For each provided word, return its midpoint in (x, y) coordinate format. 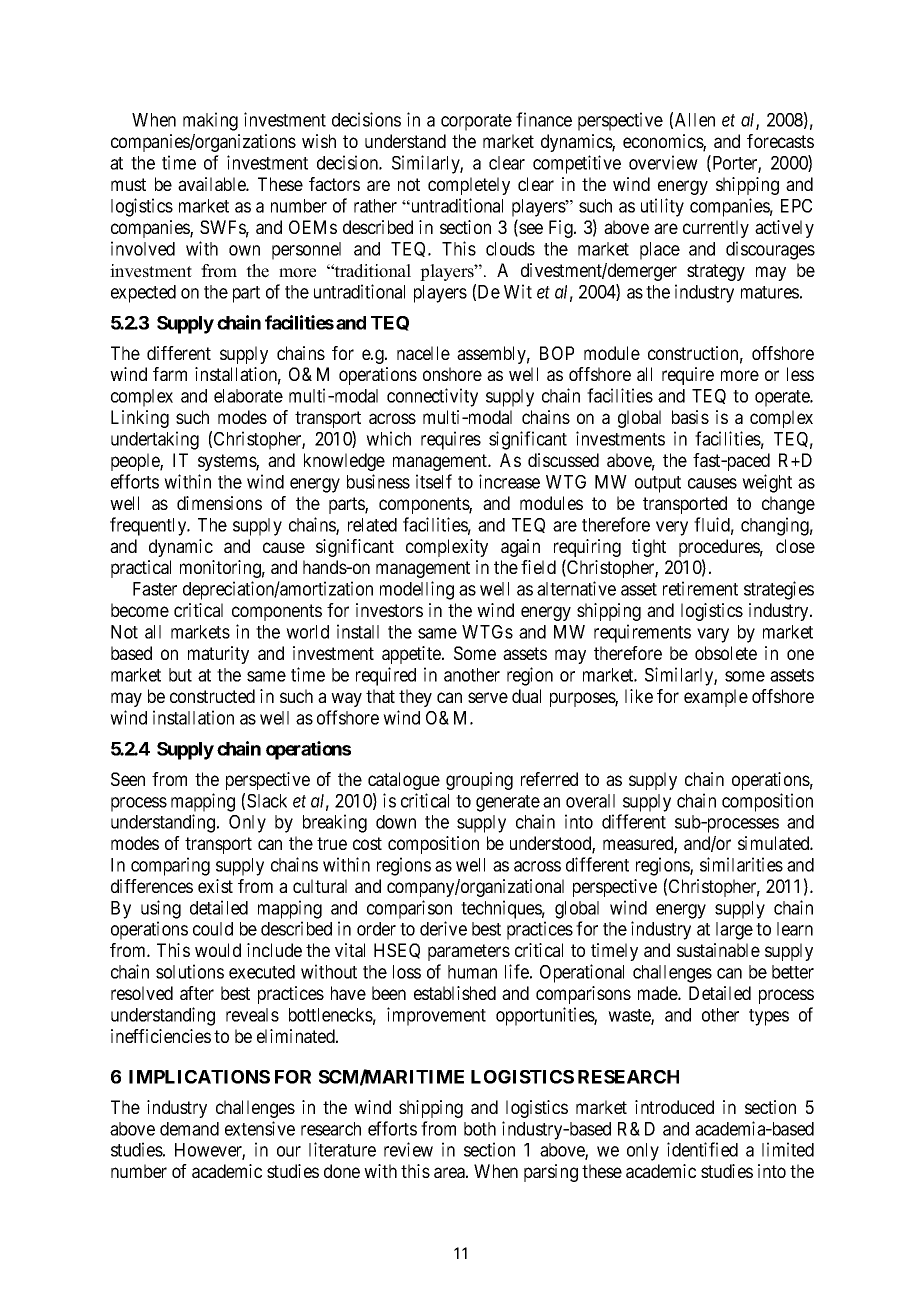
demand (189, 1129)
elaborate (248, 396)
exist (215, 886)
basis (690, 417)
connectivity (432, 397)
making (210, 121)
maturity (218, 655)
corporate (476, 122)
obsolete (726, 653)
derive (443, 928)
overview (663, 162)
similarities (741, 864)
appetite (412, 655)
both (480, 1129)
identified (702, 1149)
